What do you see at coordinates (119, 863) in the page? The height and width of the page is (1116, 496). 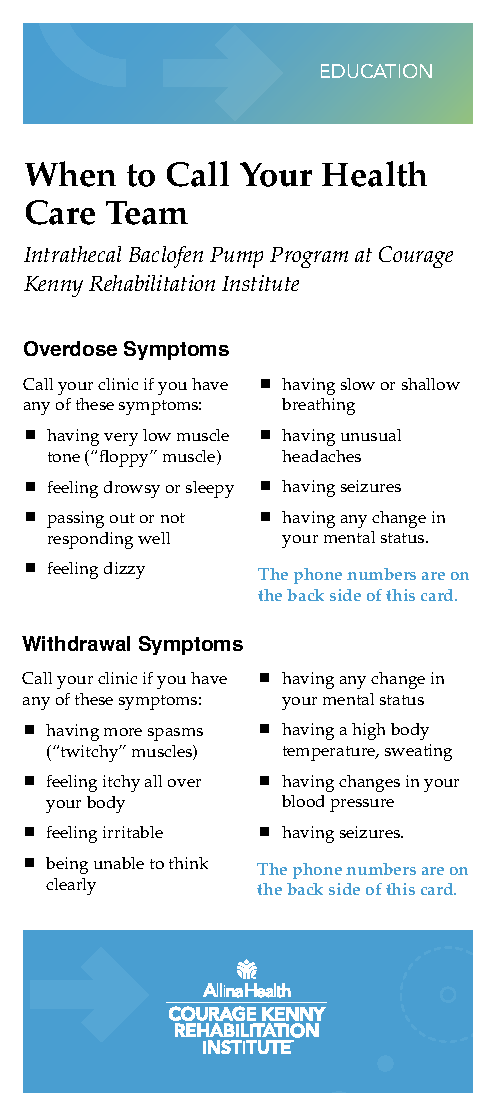 I see `unable` at bounding box center [119, 863].
